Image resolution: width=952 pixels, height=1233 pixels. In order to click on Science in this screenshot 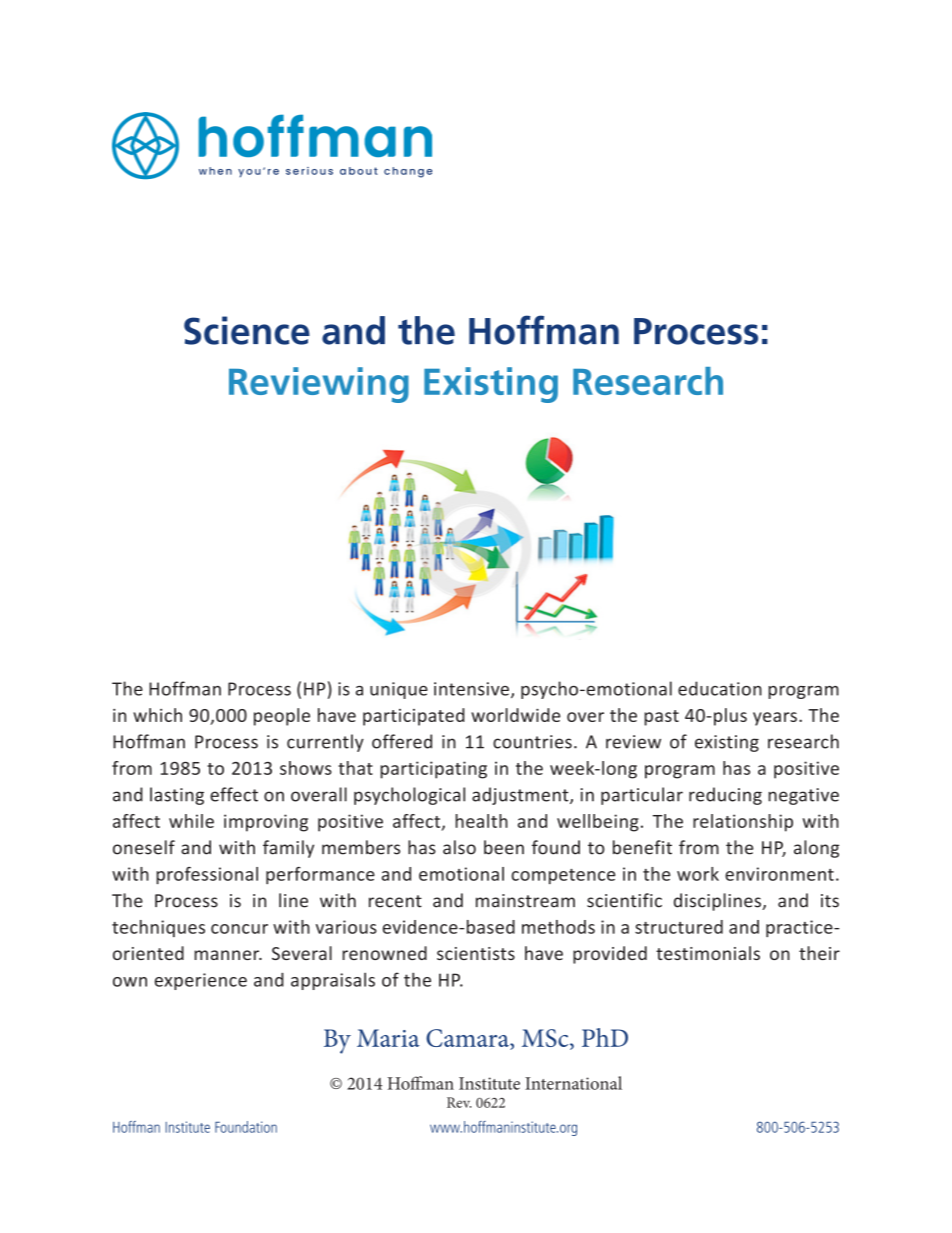, I will do `click(247, 330)`.
